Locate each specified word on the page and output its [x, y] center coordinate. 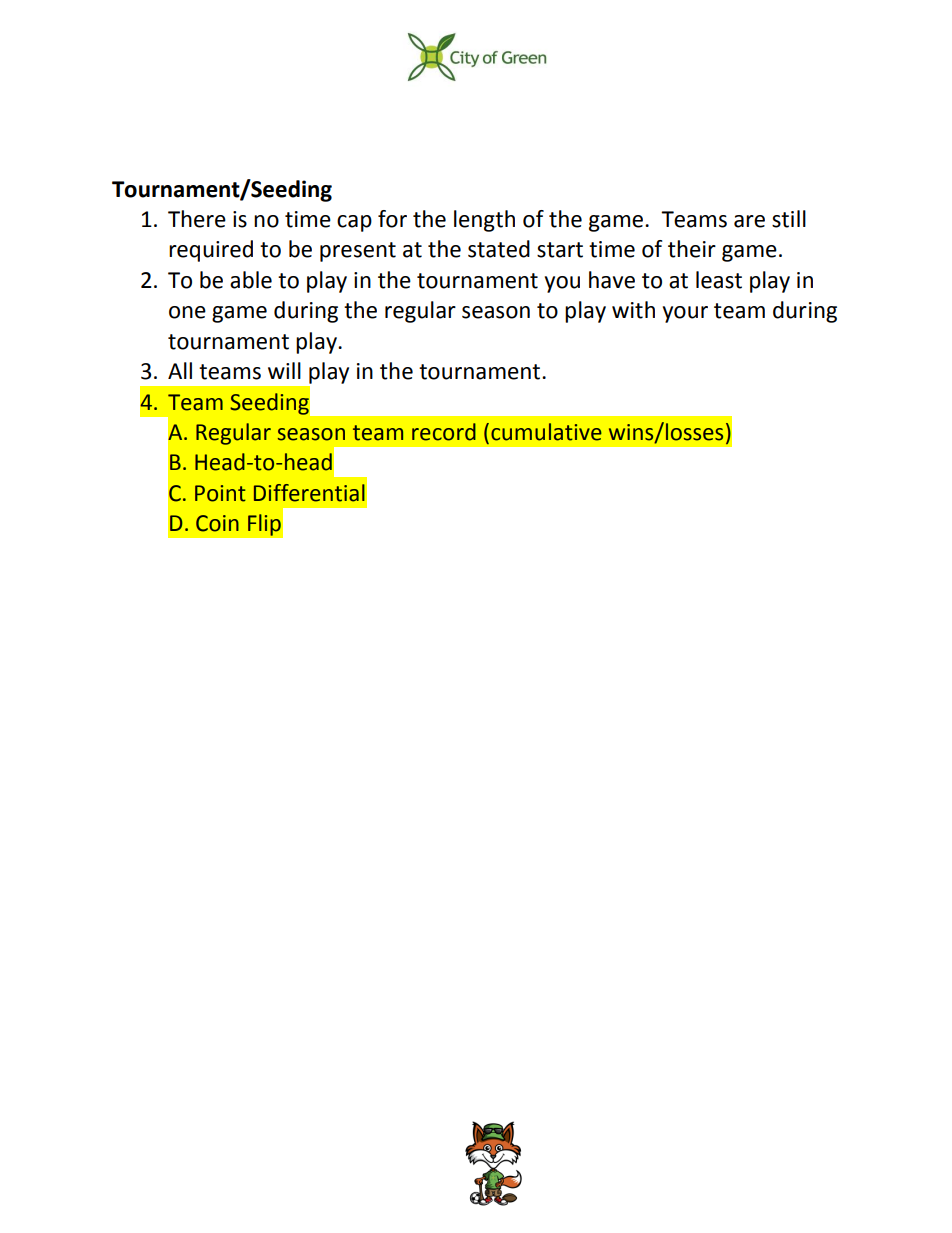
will [284, 370]
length [484, 221]
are [749, 221]
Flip [264, 525]
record [444, 432]
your [685, 314]
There [197, 219]
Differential [309, 493]
